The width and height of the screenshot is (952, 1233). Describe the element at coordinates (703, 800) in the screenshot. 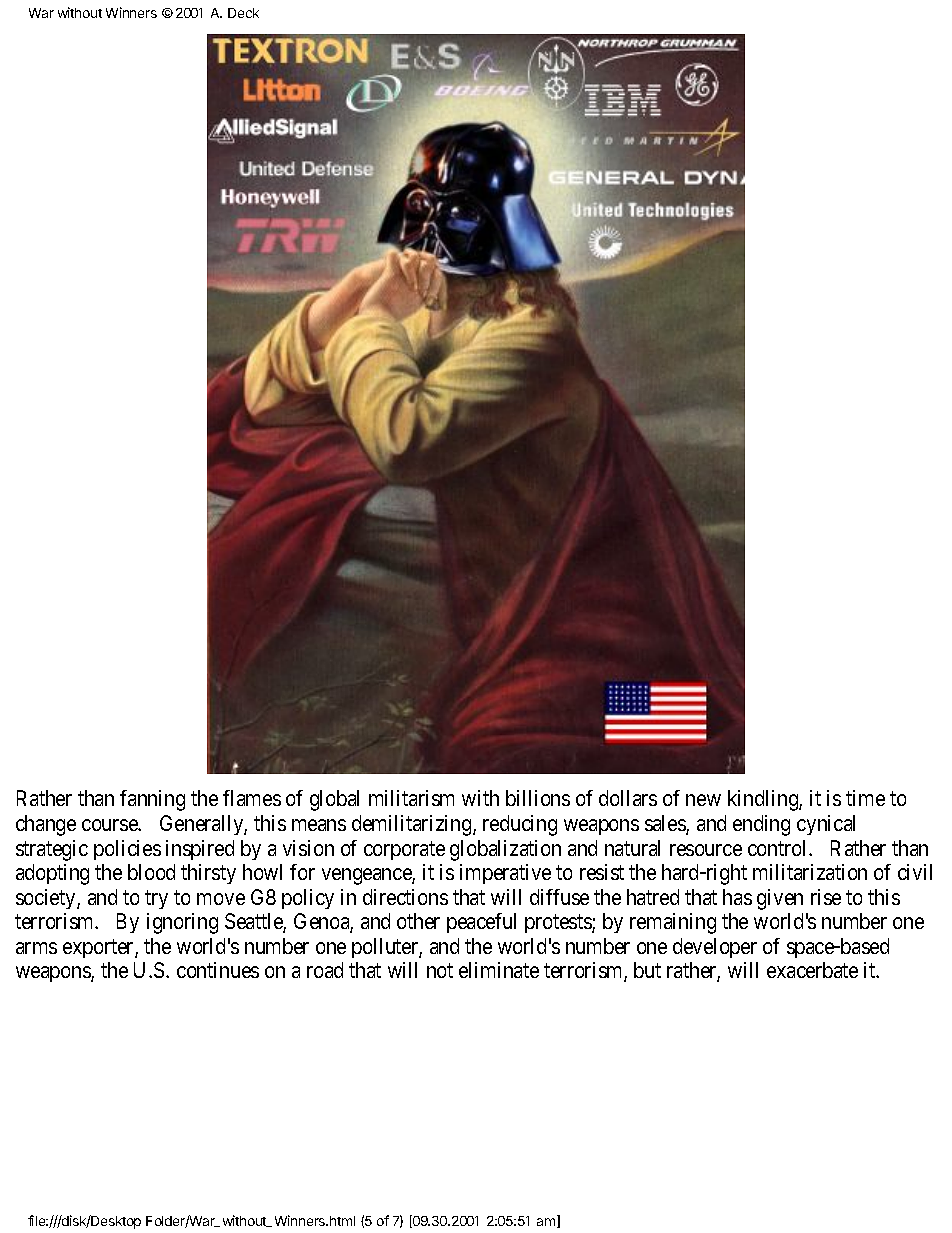

I see `new` at that location.
